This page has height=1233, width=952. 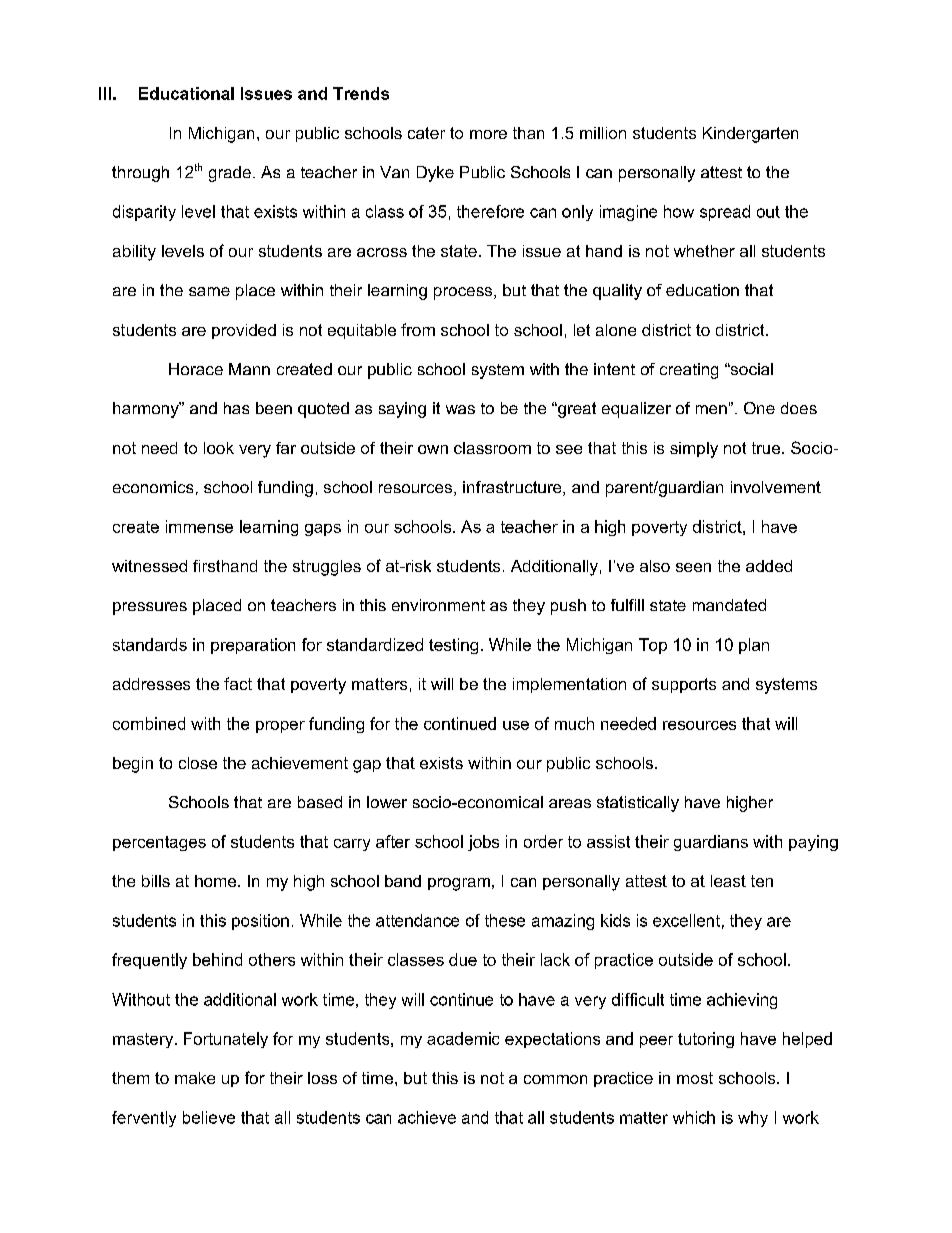 What do you see at coordinates (195, 1078) in the page?
I see `make` at bounding box center [195, 1078].
